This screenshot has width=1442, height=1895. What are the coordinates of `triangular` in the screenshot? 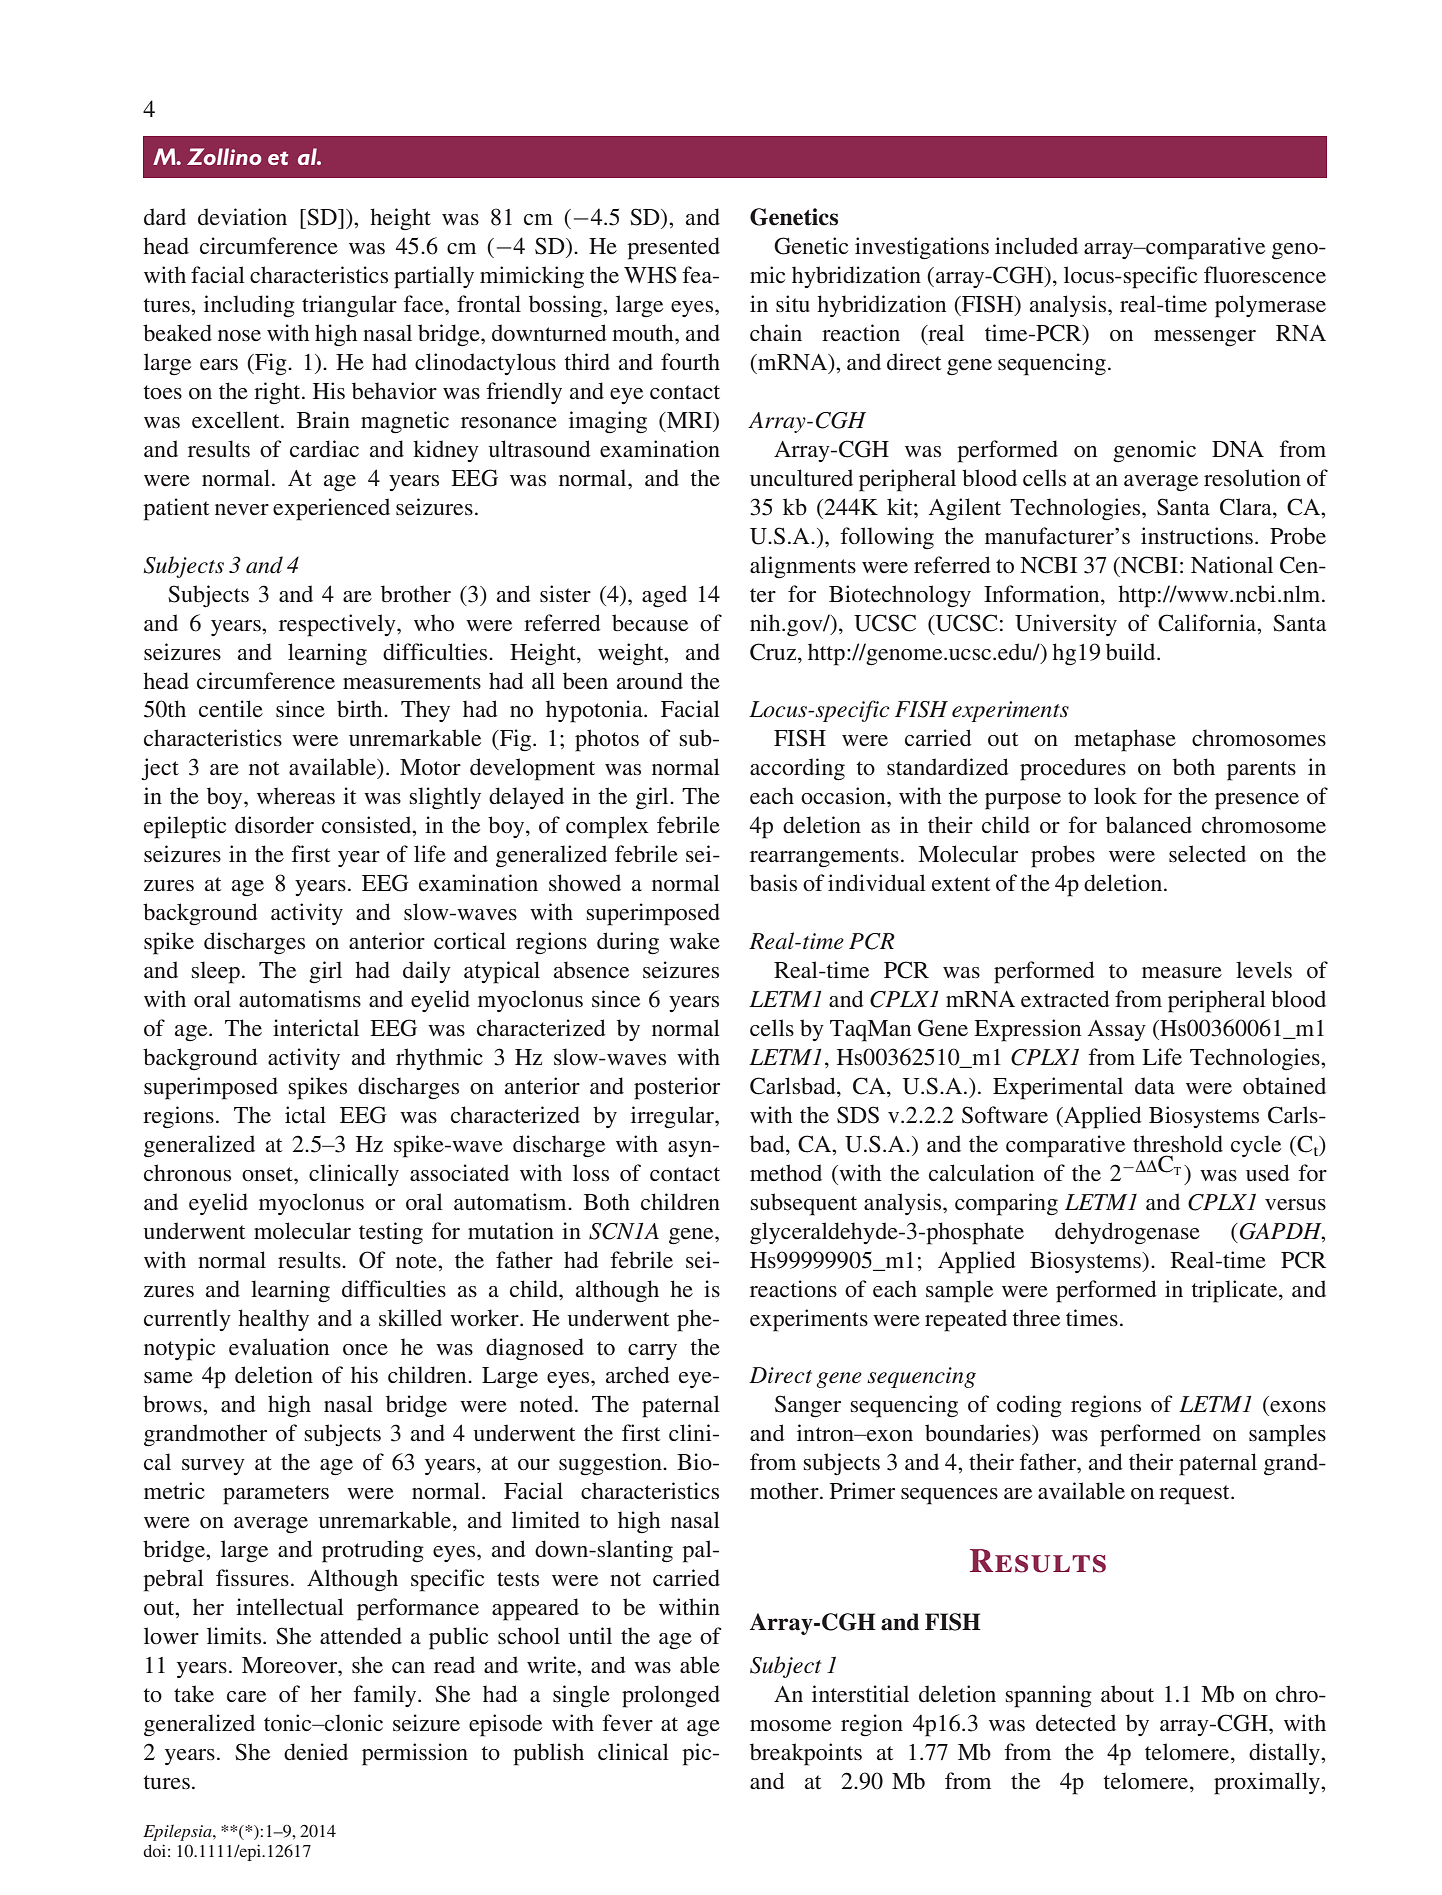 It's located at (349, 306).
